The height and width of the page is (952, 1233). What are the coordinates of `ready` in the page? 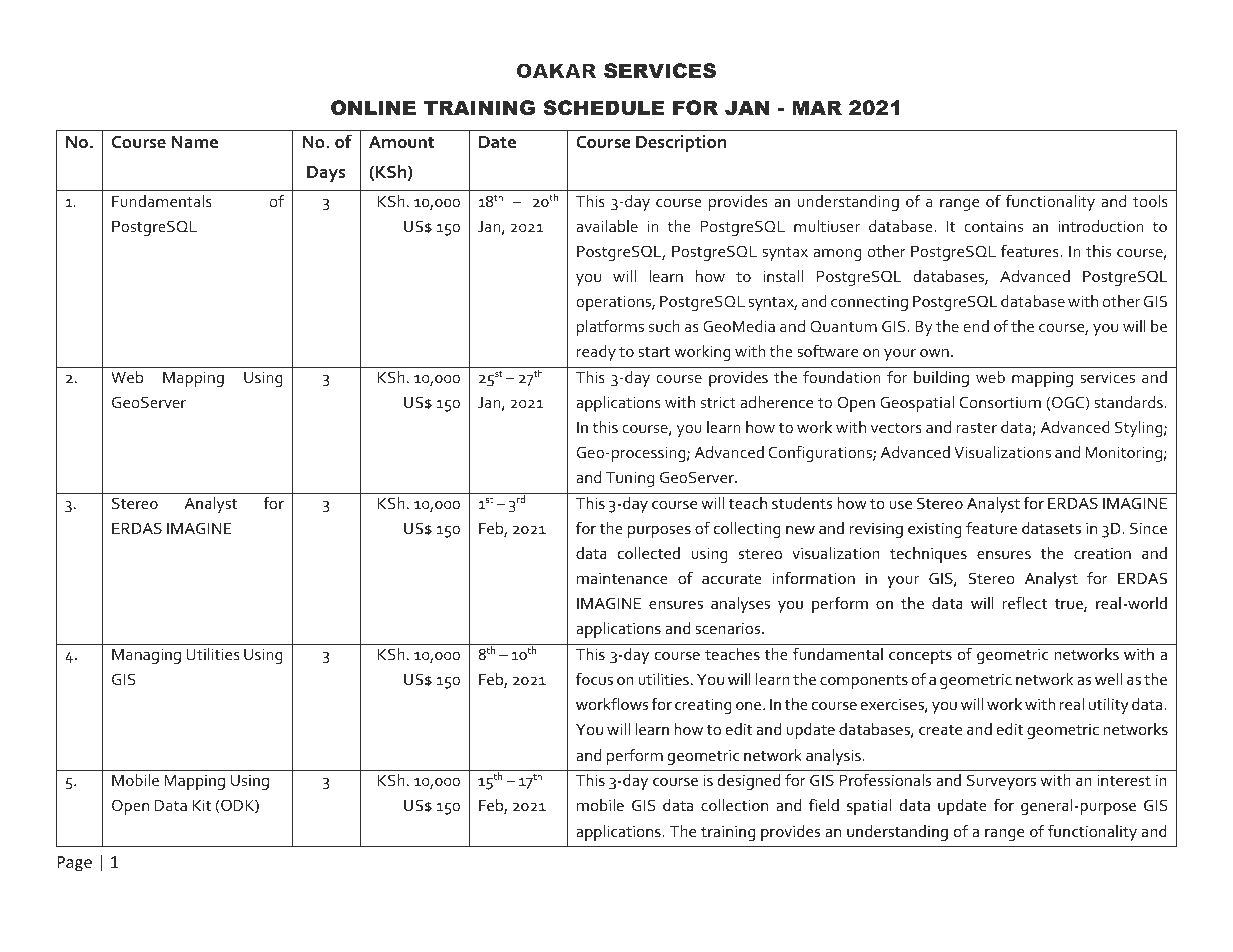 It's located at (596, 353).
